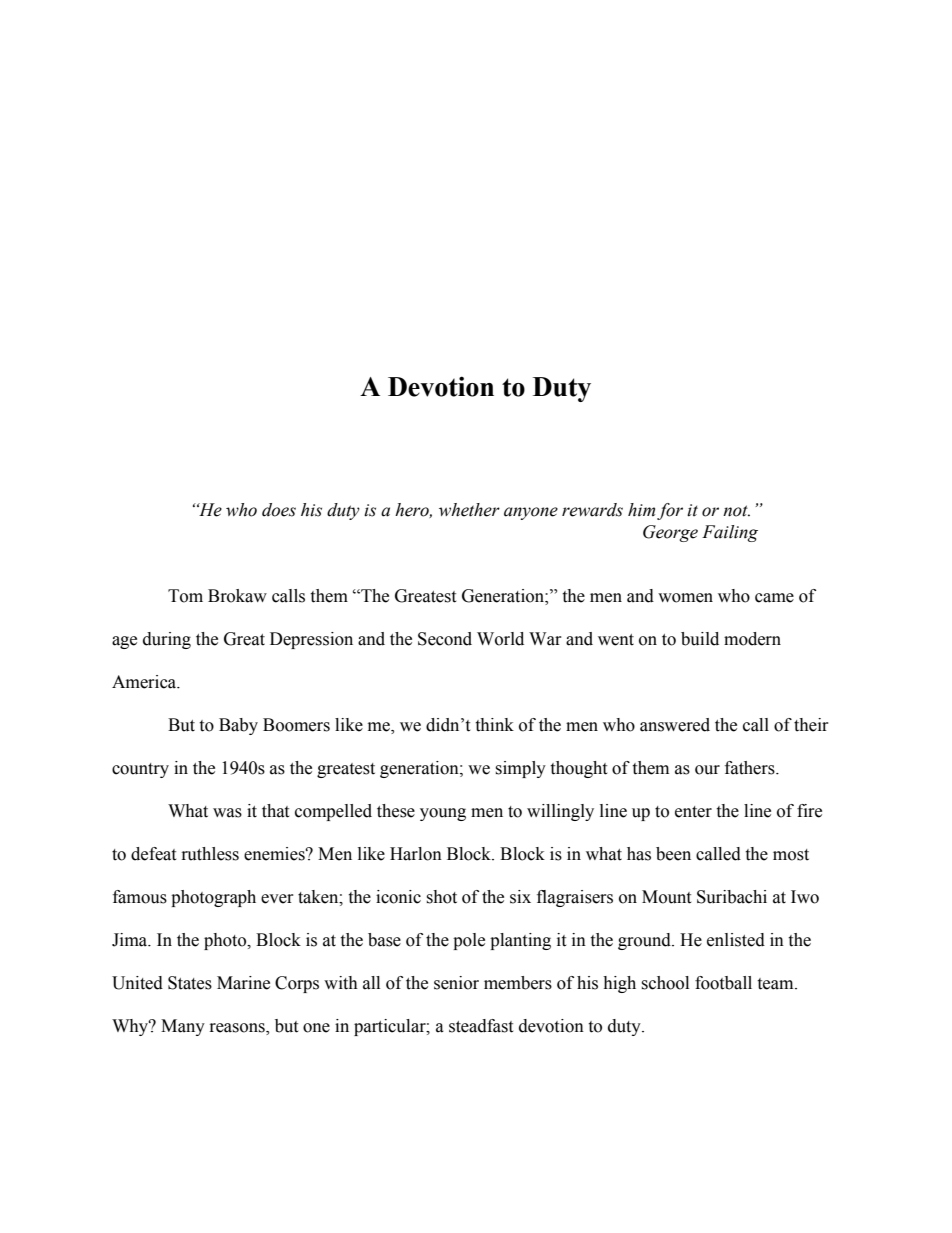 This page has width=952, height=1233. Describe the element at coordinates (279, 510) in the page. I see `does` at that location.
